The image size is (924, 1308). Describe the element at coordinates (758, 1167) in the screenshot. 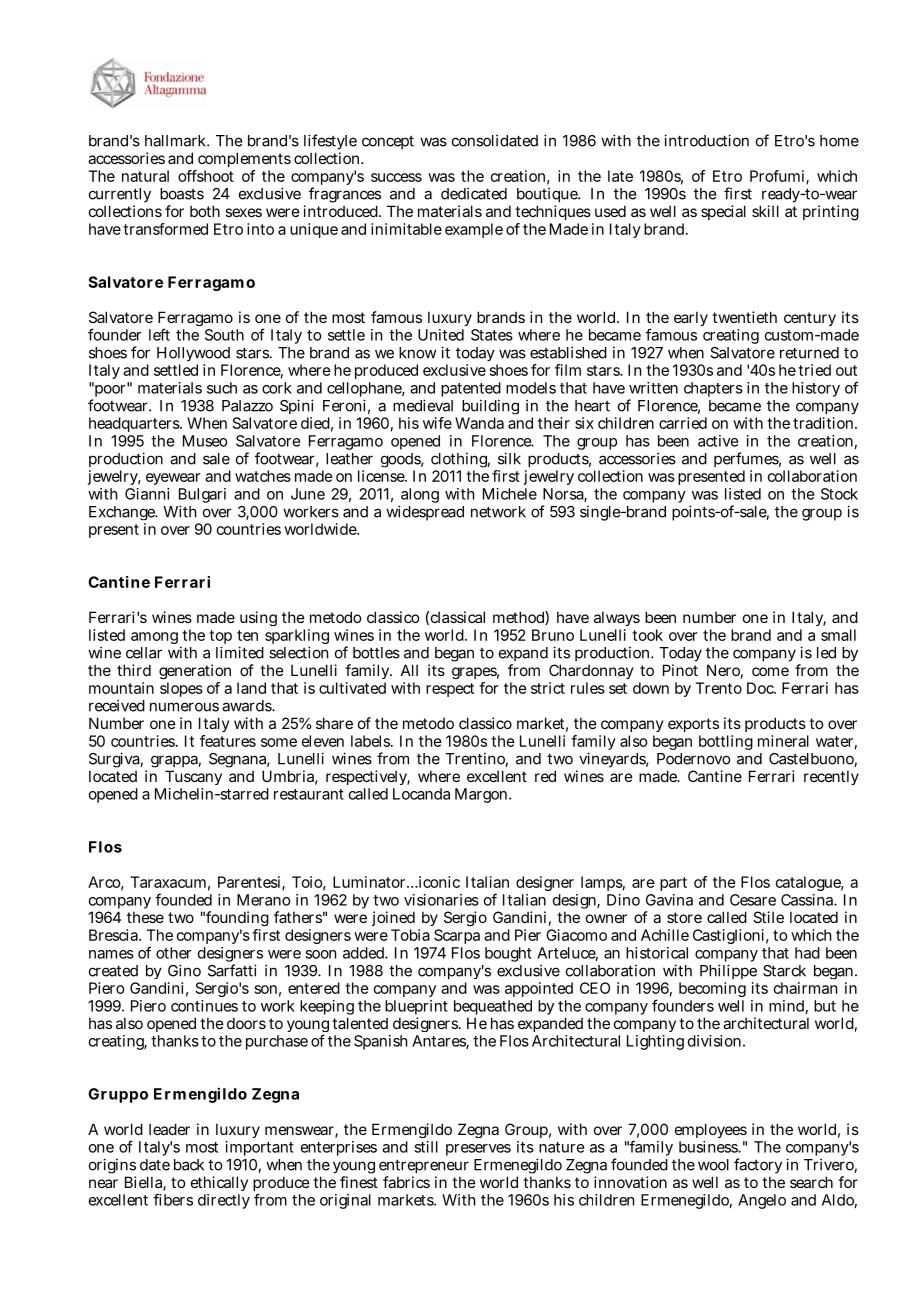

I see `factory` at that location.
